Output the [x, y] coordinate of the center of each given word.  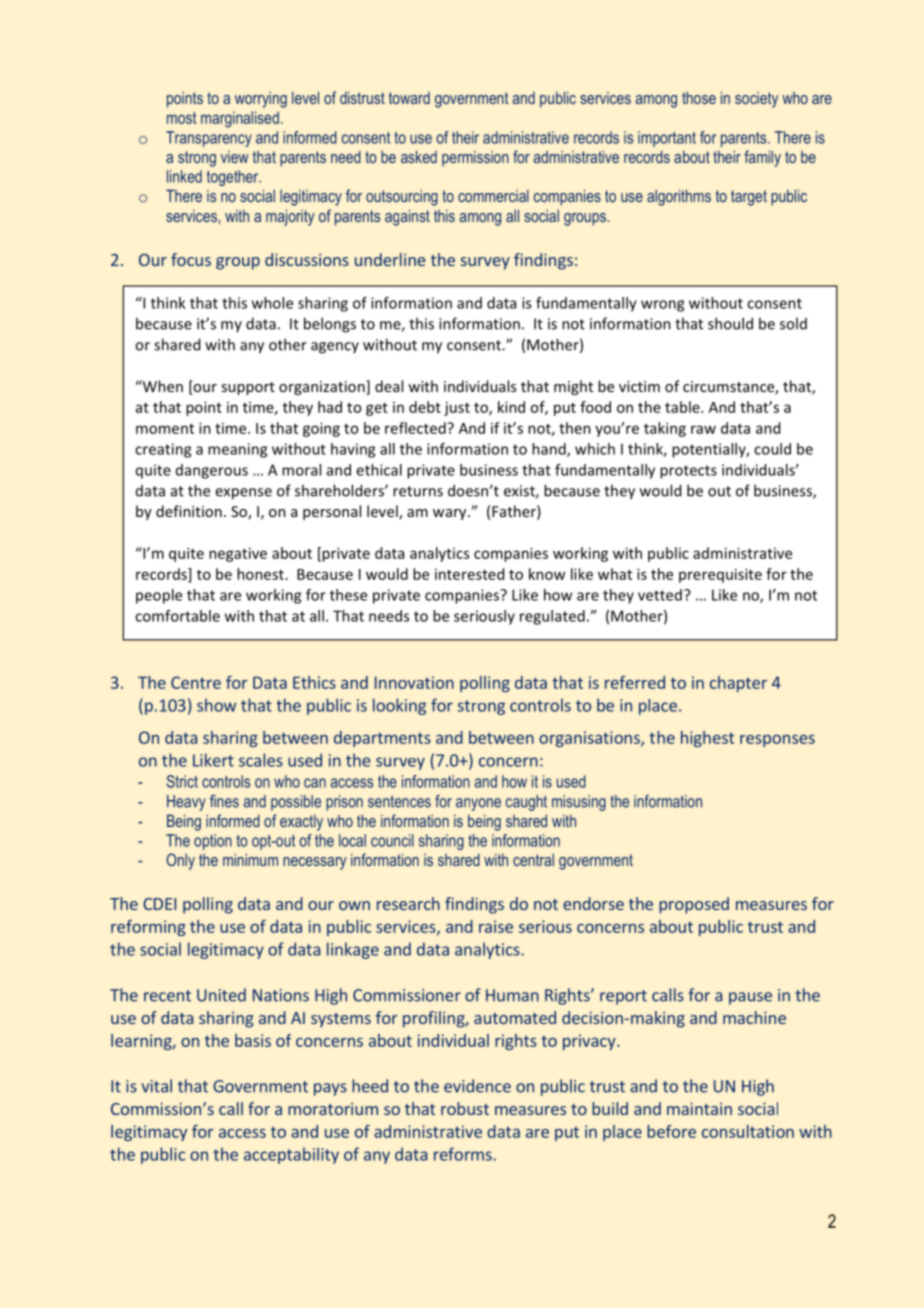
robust [465, 1108]
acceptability [291, 1155]
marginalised [240, 119]
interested [469, 574]
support [248, 388]
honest [260, 574]
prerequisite [720, 575]
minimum [250, 860]
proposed [694, 905]
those [699, 98]
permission [475, 159]
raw [703, 429]
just [457, 409]
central [533, 860]
